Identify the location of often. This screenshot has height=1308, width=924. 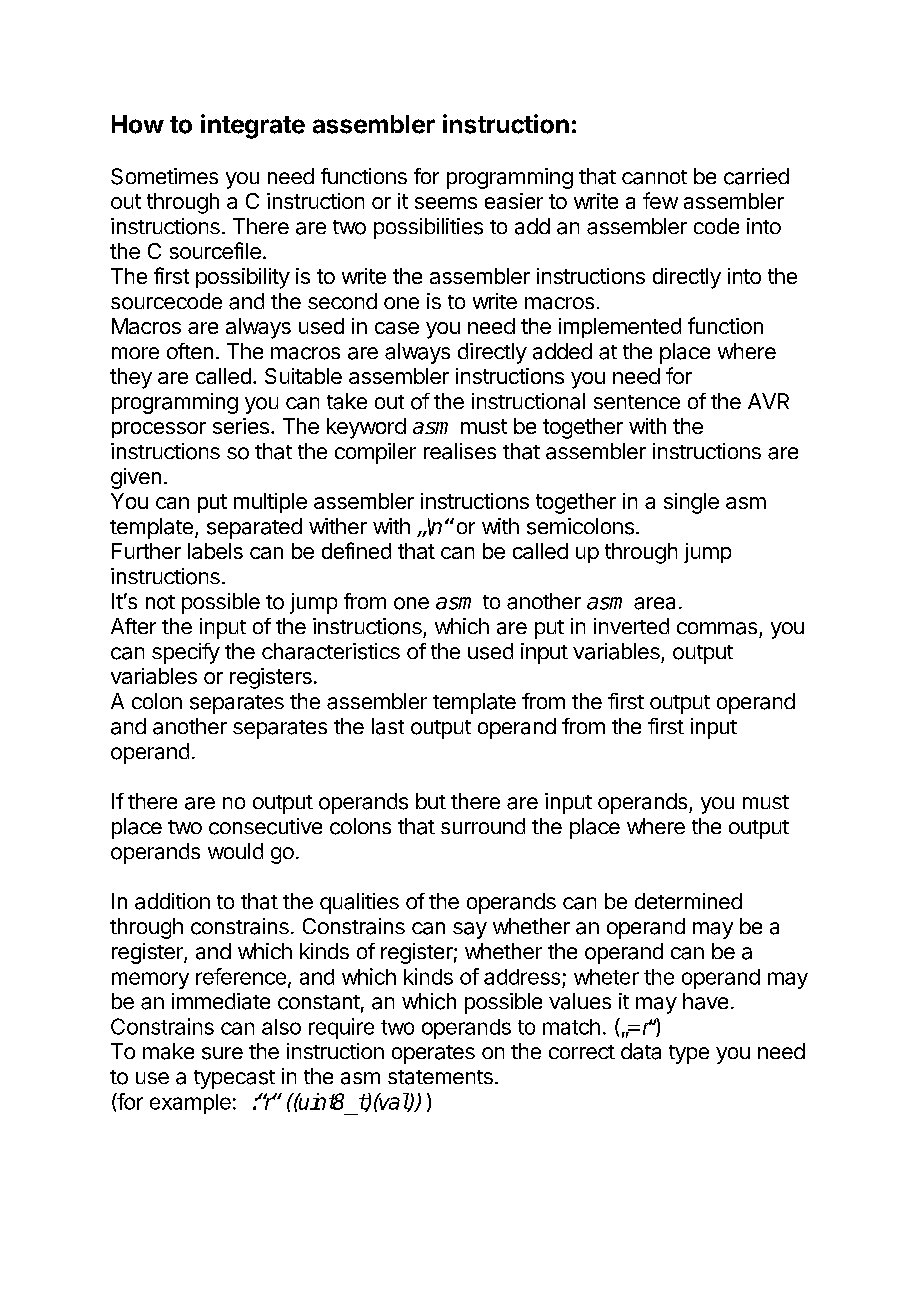
(190, 351).
